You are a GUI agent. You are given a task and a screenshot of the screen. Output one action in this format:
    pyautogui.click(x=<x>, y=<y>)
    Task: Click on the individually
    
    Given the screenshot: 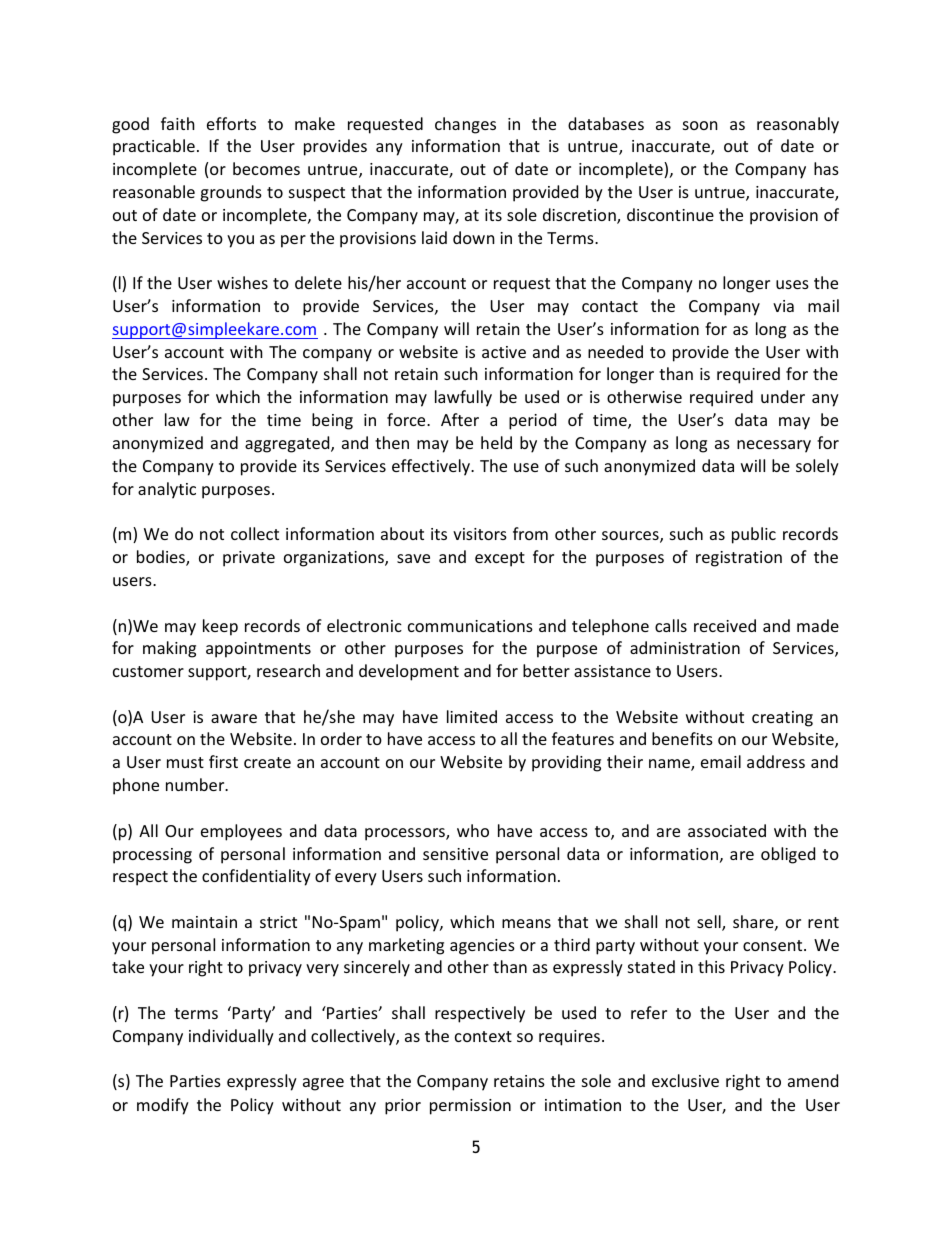 What is the action you would take?
    pyautogui.click(x=231, y=1037)
